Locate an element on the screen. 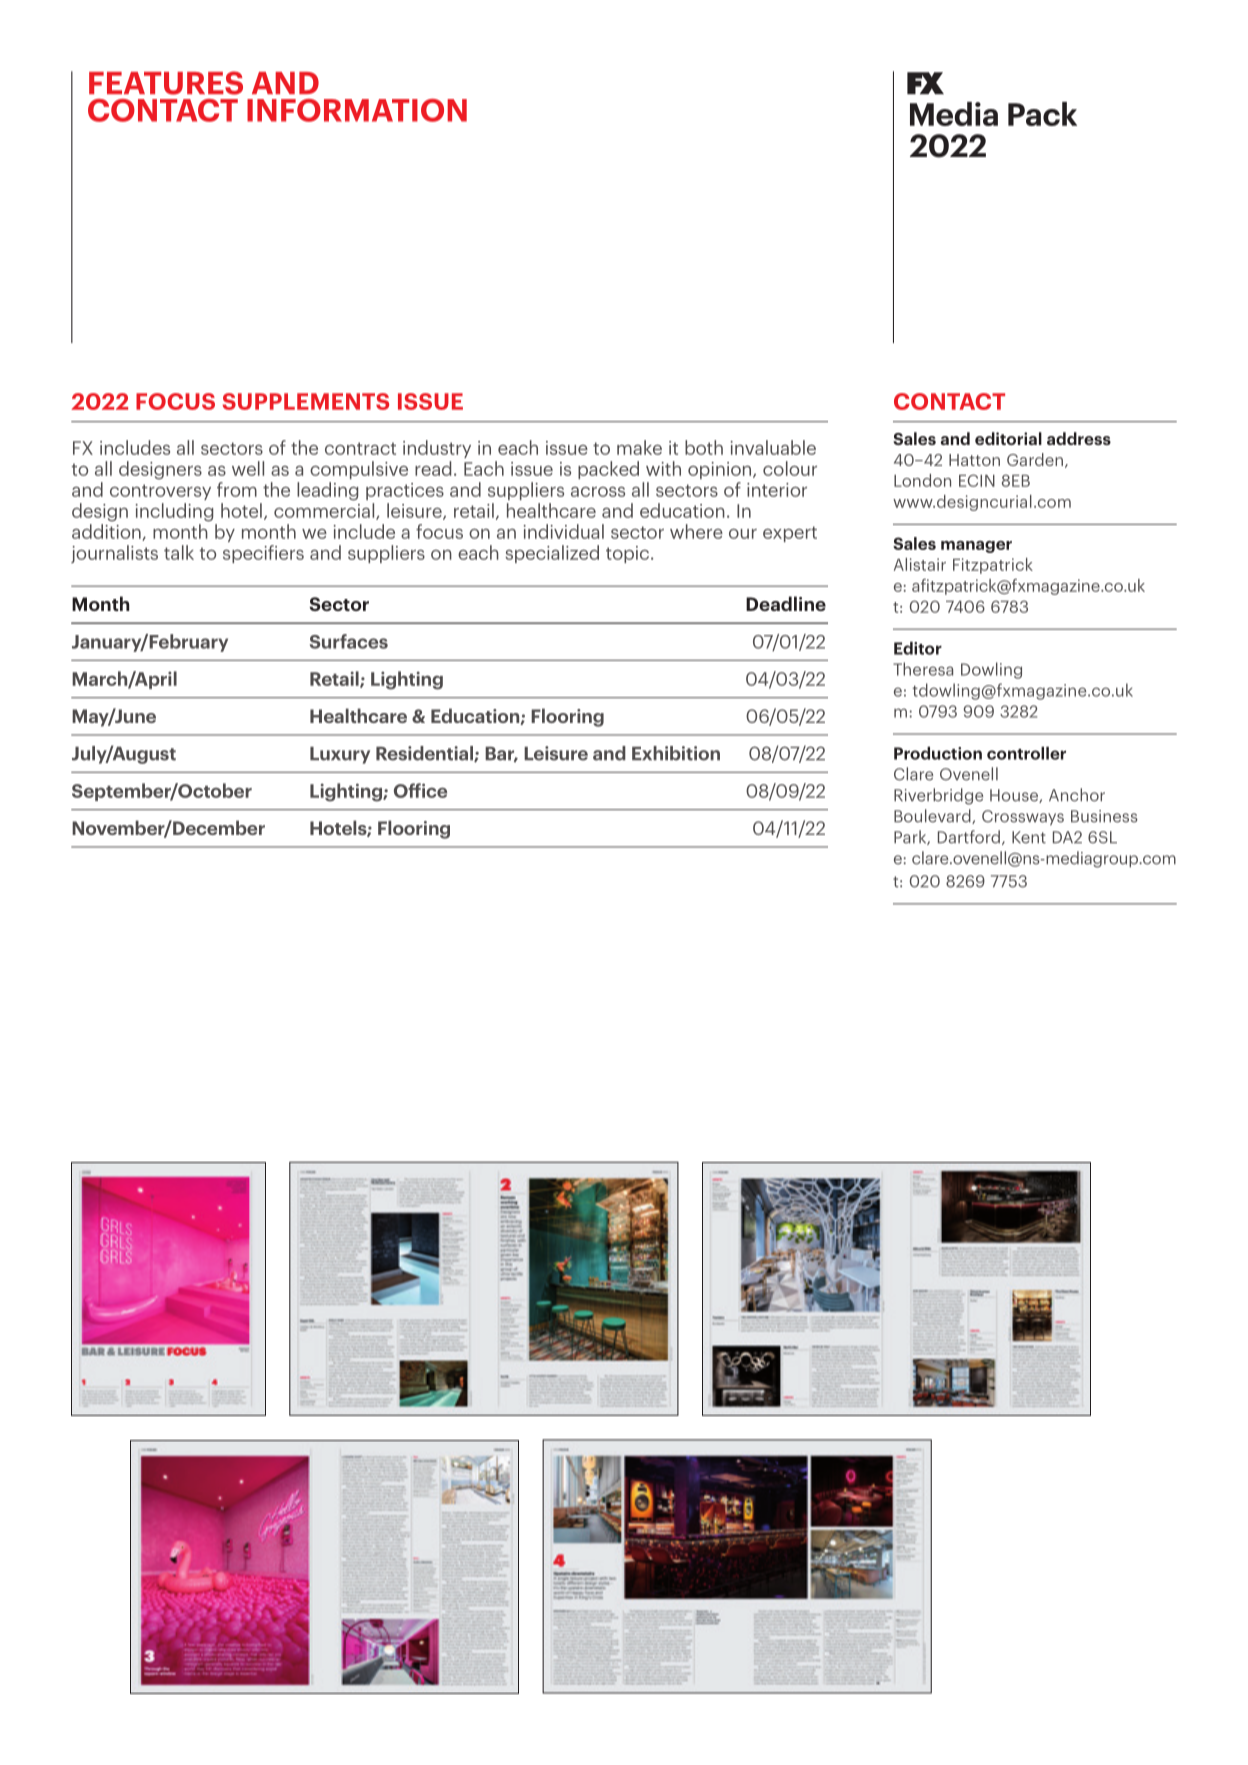  Boulevard is located at coordinates (933, 816).
